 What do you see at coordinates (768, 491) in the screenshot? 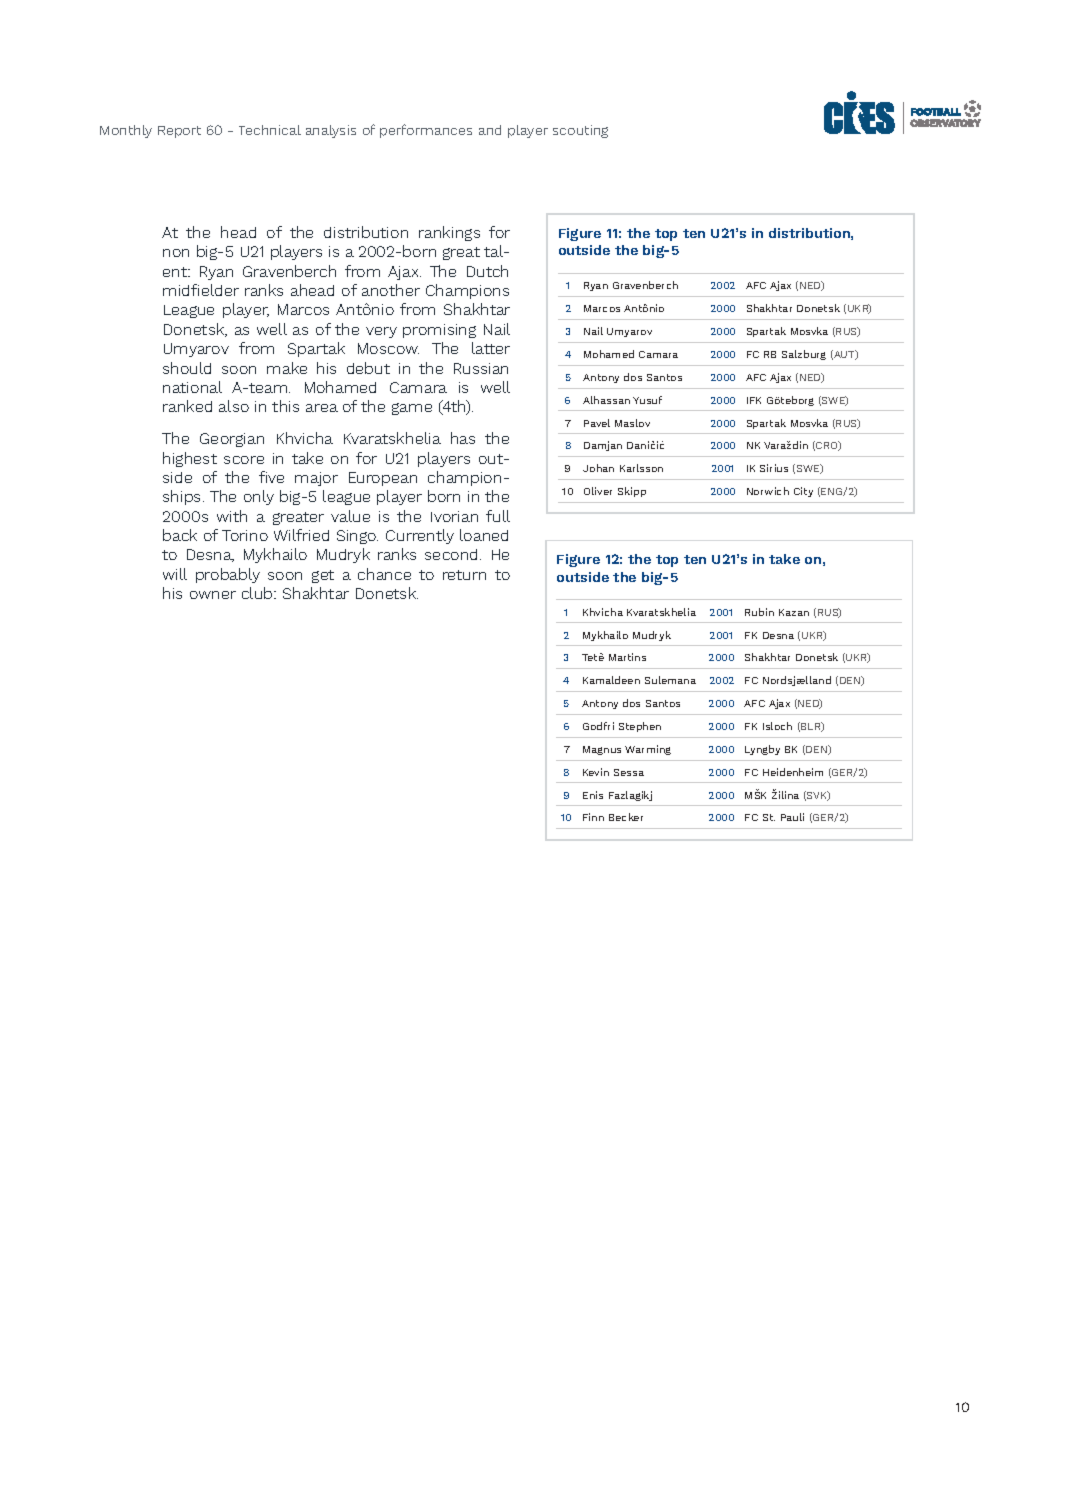
I see `Norwich` at bounding box center [768, 491].
